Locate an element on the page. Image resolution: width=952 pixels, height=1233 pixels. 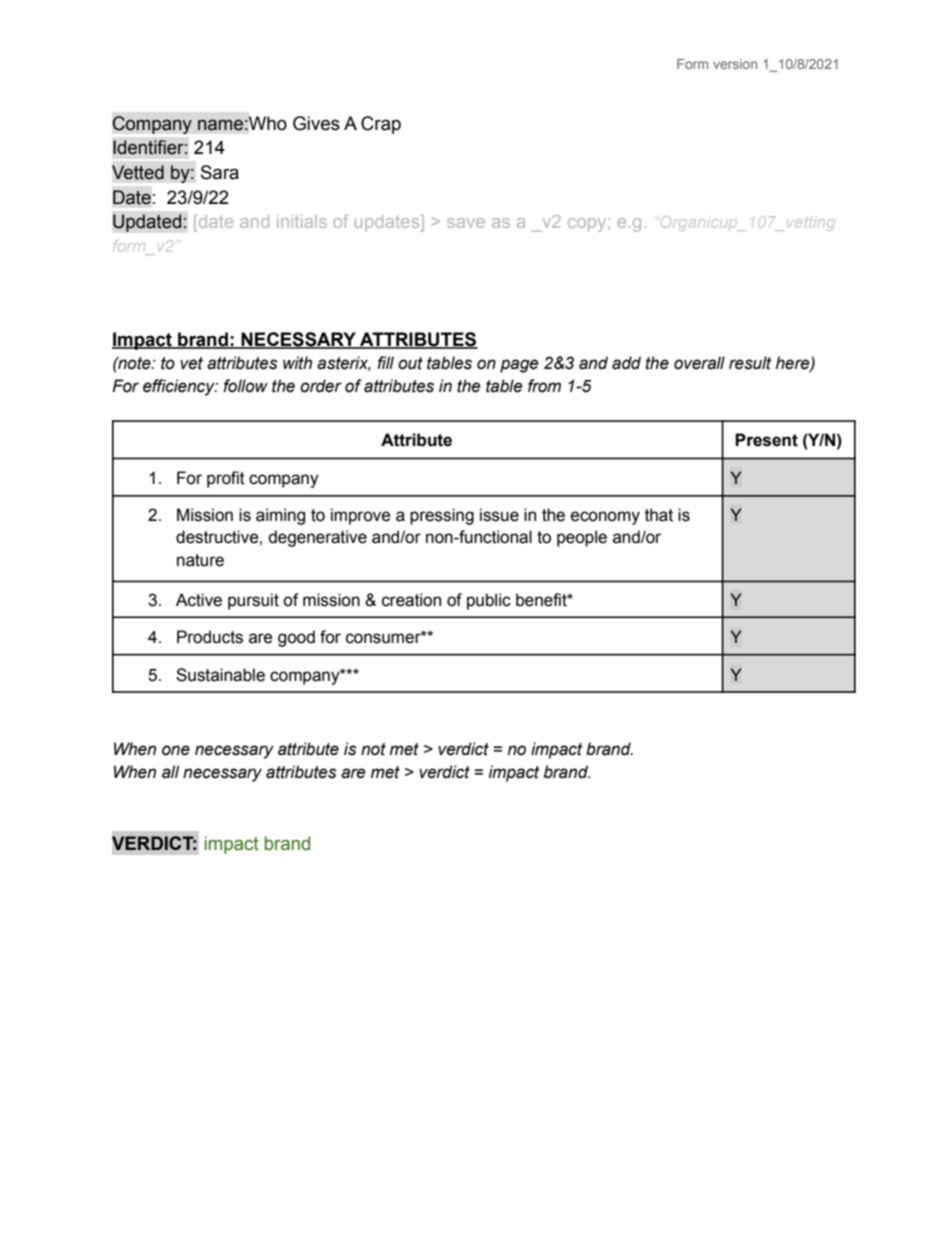
version is located at coordinates (735, 64).
